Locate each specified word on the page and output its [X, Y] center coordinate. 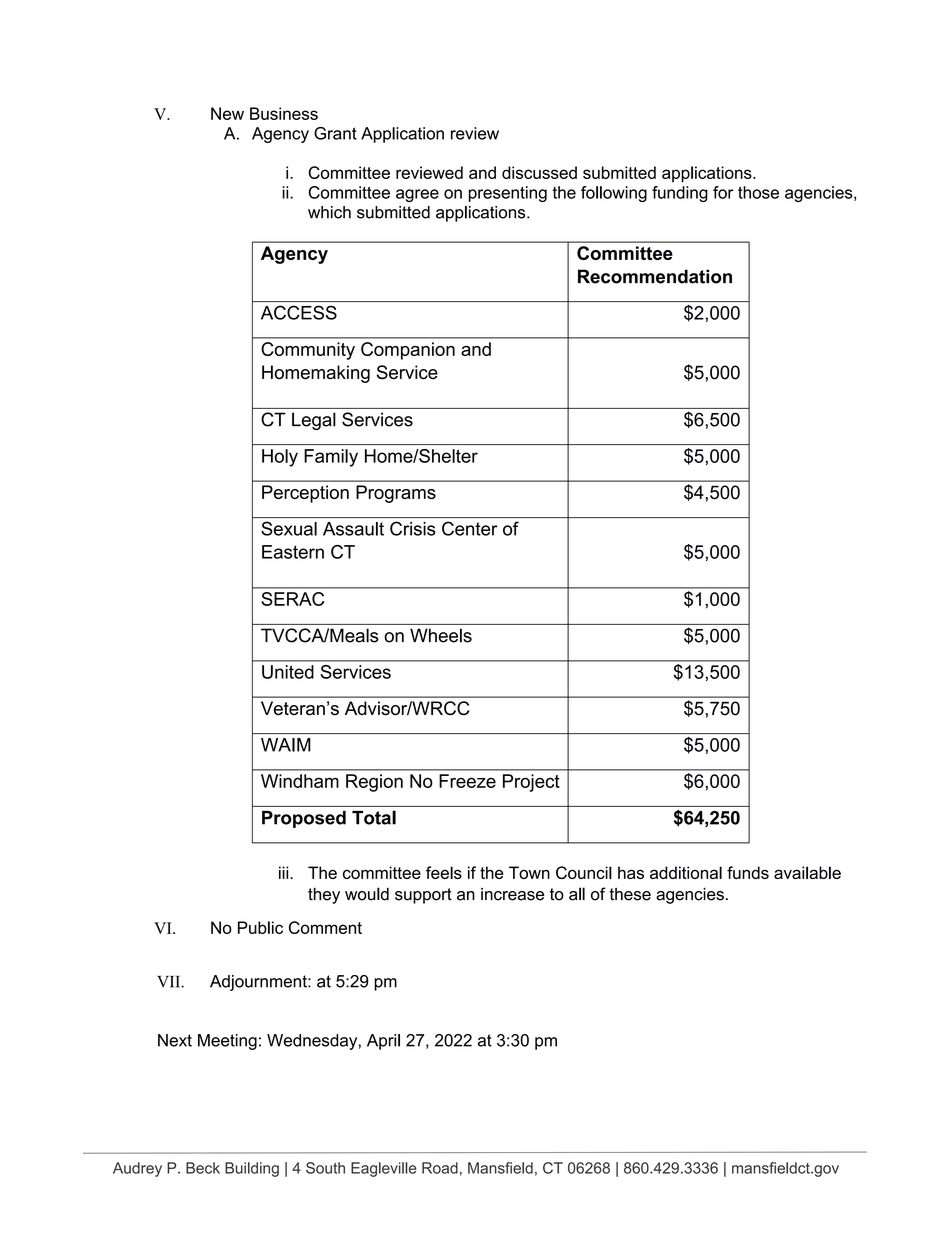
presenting [508, 194]
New [227, 113]
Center [469, 528]
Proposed [304, 819]
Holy [280, 458]
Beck [203, 1168]
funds [748, 872]
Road [440, 1168]
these [630, 894]
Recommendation [655, 276]
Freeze [467, 781]
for [723, 192]
